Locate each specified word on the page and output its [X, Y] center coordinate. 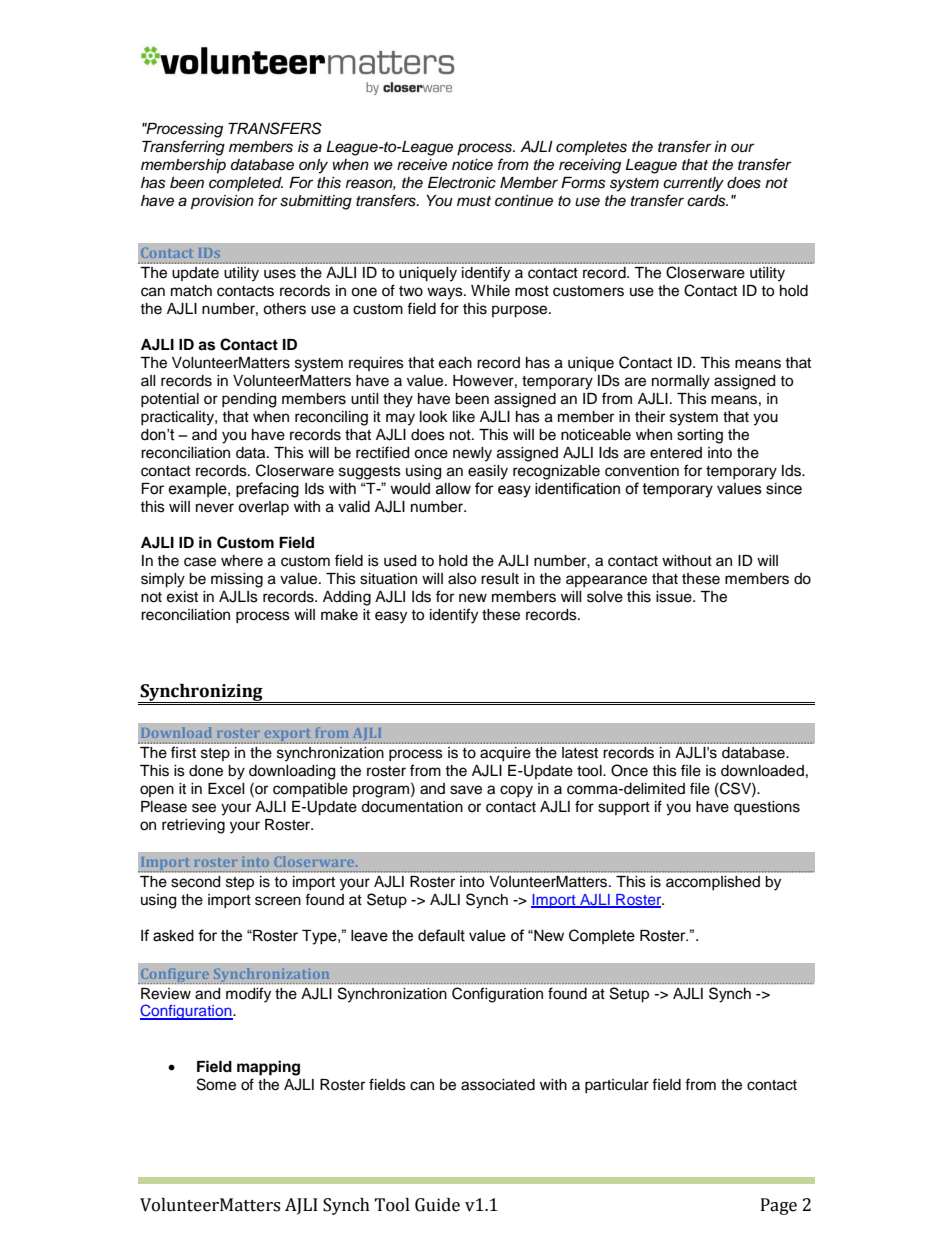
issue [675, 597]
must [474, 201]
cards [707, 201]
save [466, 790]
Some [216, 1084]
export [287, 736]
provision [222, 202]
